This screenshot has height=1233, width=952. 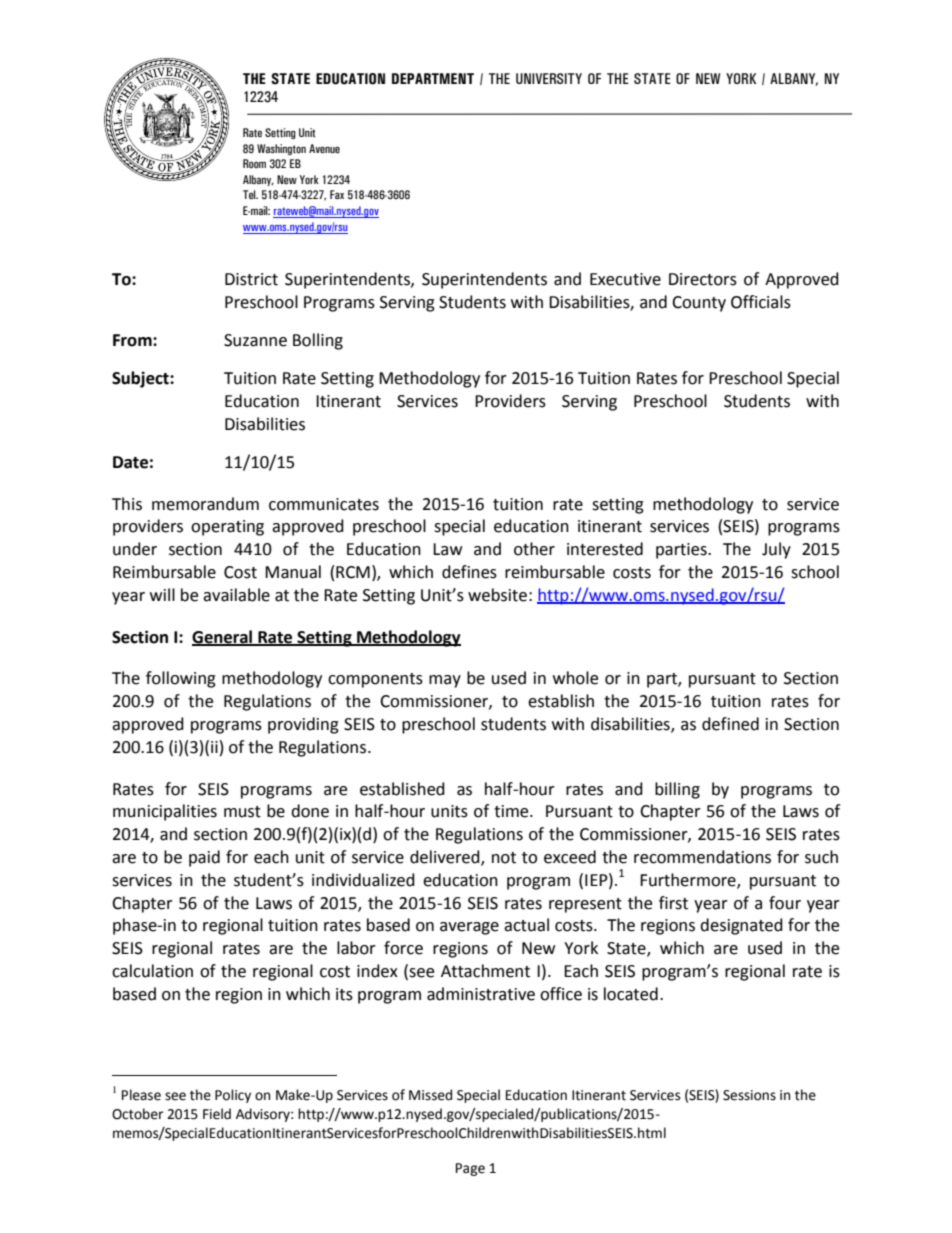 What do you see at coordinates (254, 163) in the screenshot?
I see `Room` at bounding box center [254, 163].
